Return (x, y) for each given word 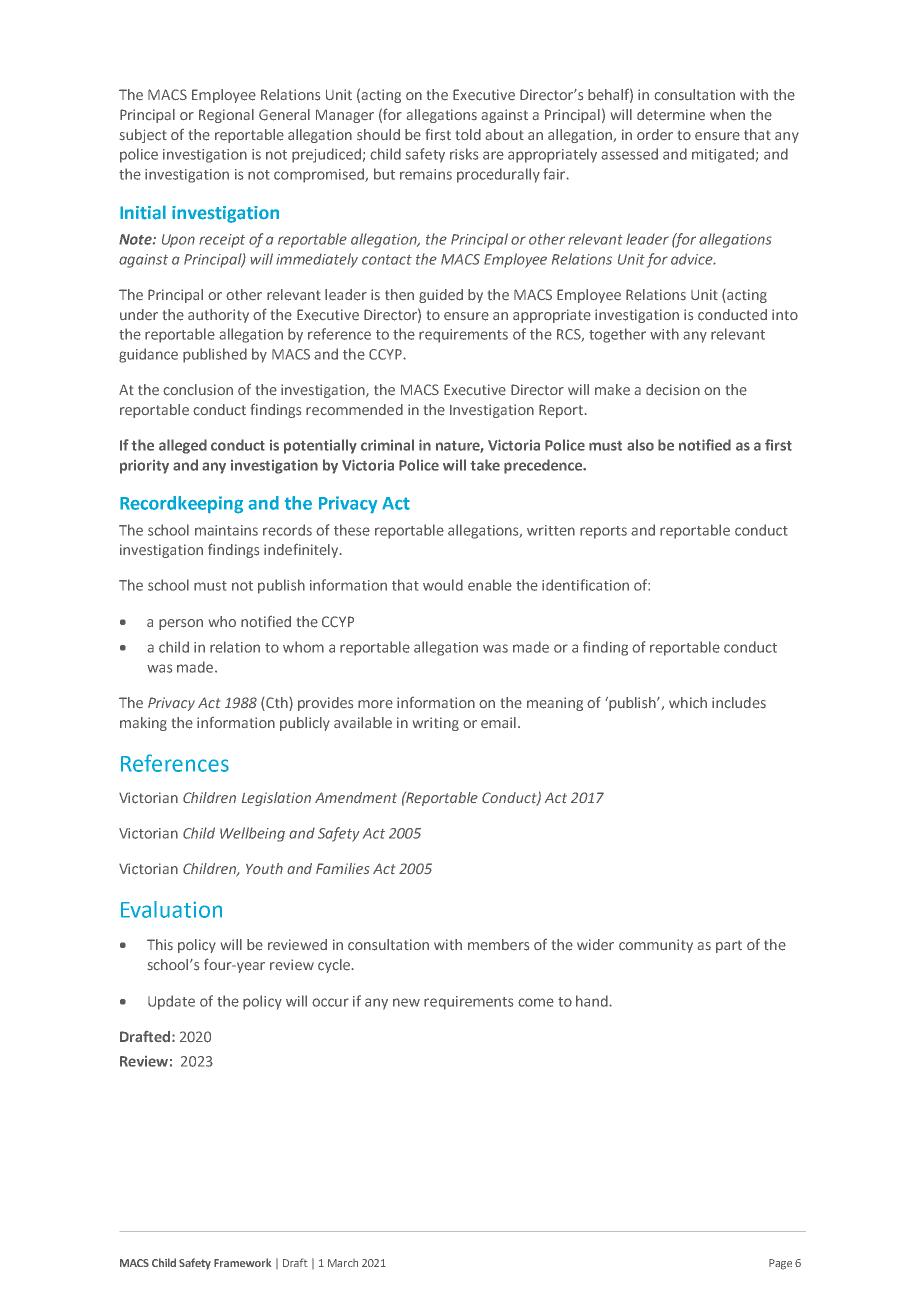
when (727, 114)
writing (436, 724)
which (688, 703)
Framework (242, 1262)
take (485, 465)
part (729, 946)
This (160, 944)
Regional (226, 116)
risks (464, 154)
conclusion (198, 390)
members (498, 945)
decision (673, 390)
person (181, 624)
